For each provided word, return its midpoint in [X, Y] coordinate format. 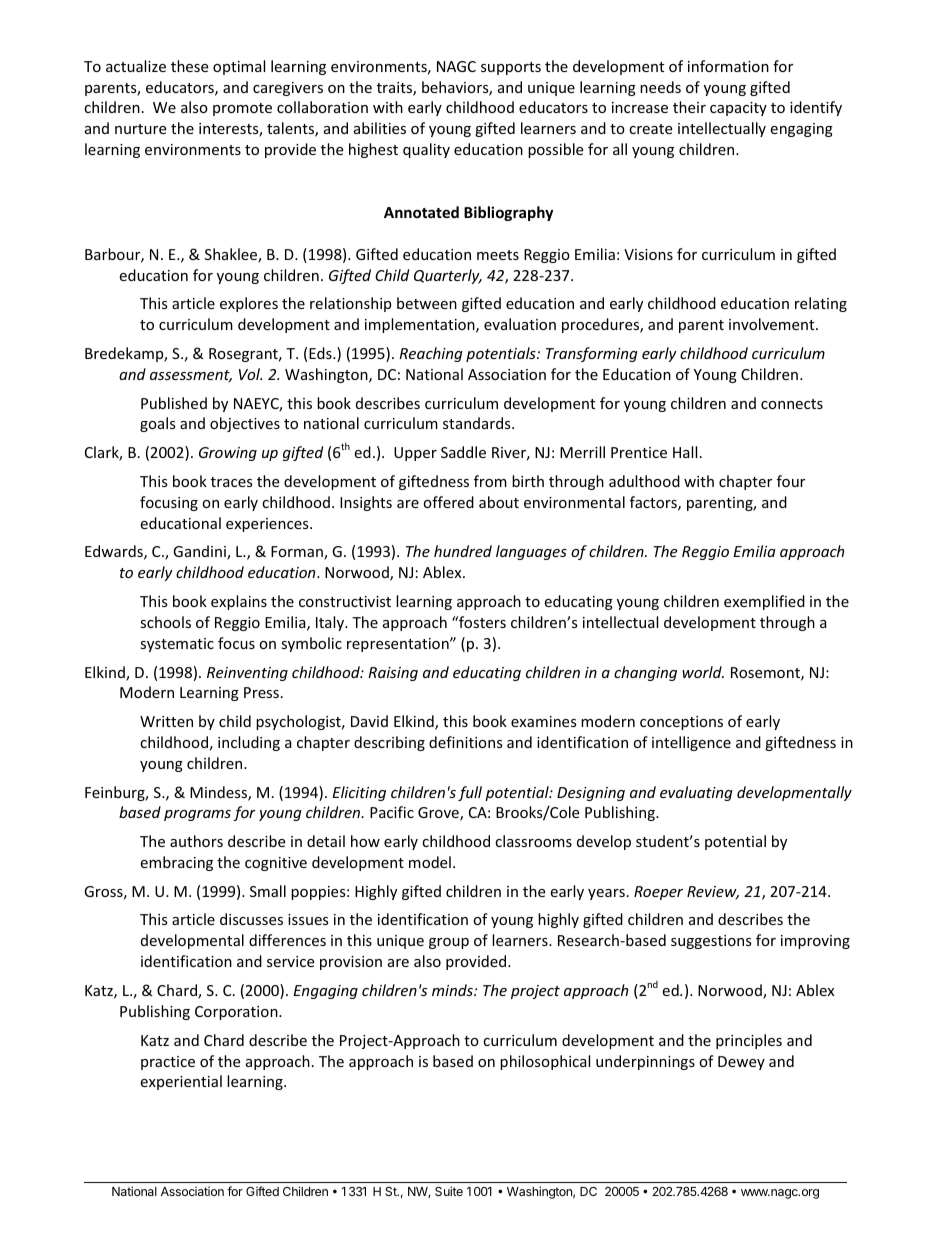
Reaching [431, 354]
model [430, 862]
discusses [251, 919]
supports [511, 68]
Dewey [741, 1063]
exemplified [764, 602]
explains [239, 602]
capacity [738, 109]
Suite [449, 1191]
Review [713, 893]
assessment [191, 376]
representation [399, 645]
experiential [181, 1082]
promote [242, 109]
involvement [773, 324]
